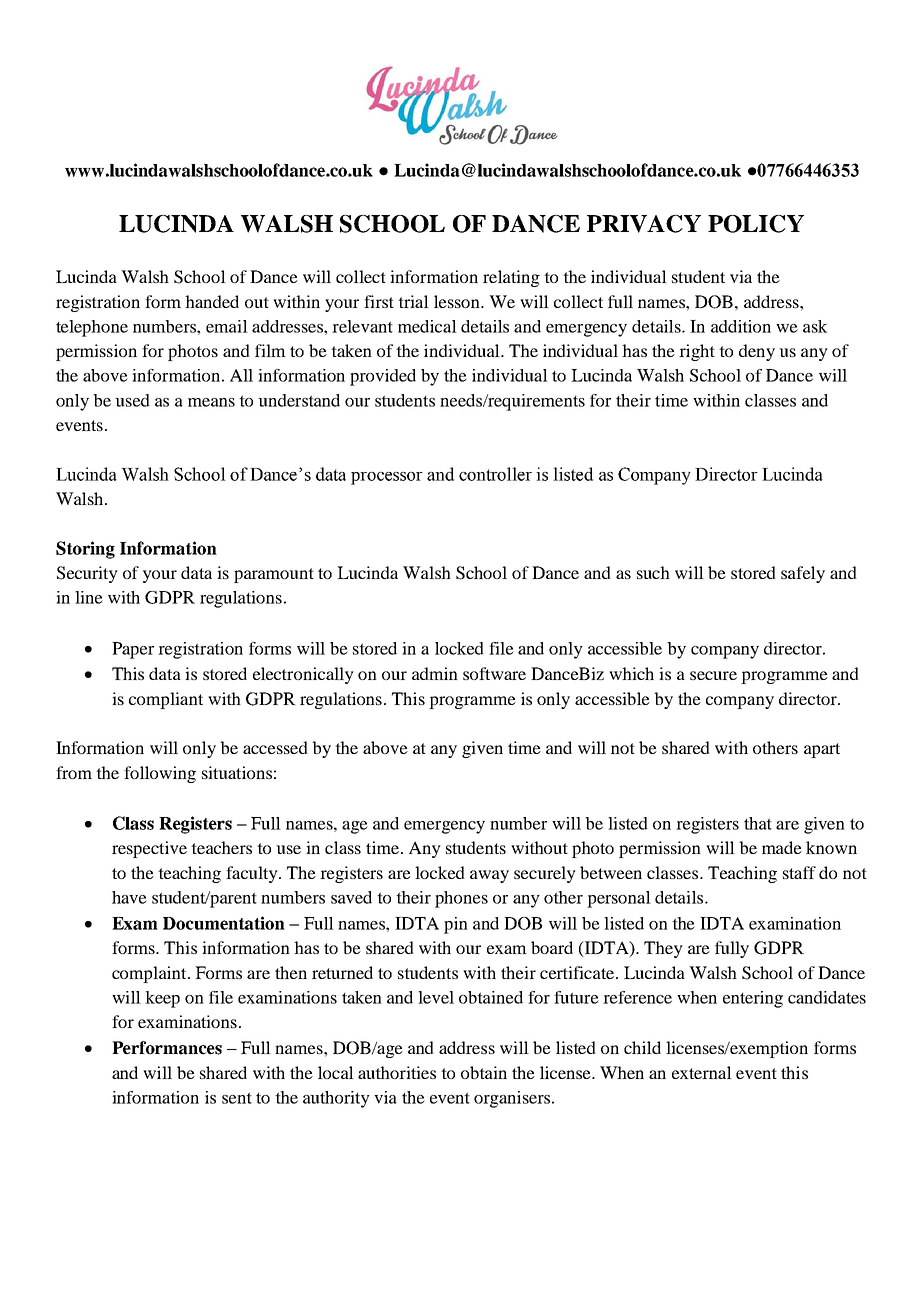 The height and width of the document is (1308, 924). I want to click on relating, so click(511, 278).
